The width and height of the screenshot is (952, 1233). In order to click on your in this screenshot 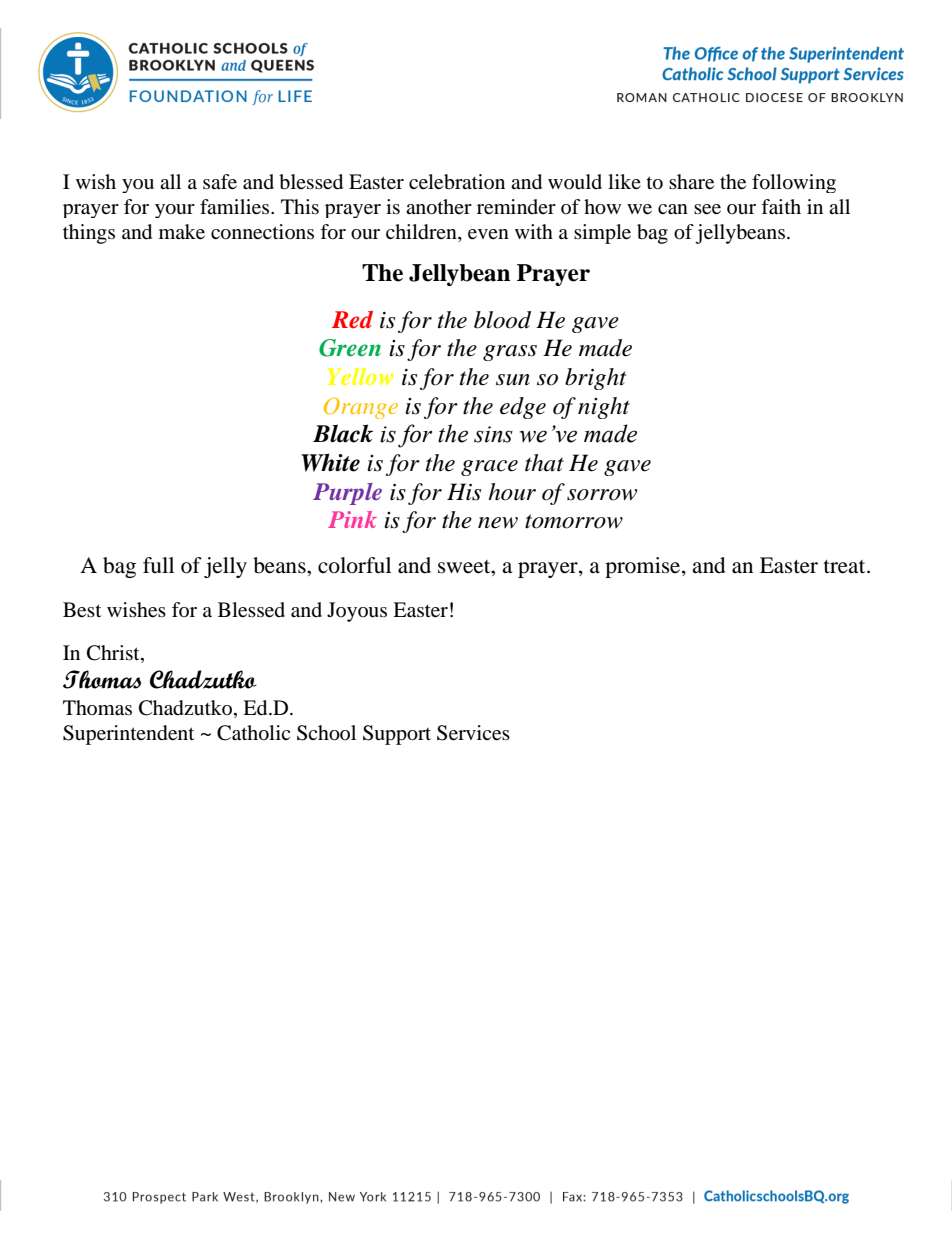, I will do `click(175, 211)`.
